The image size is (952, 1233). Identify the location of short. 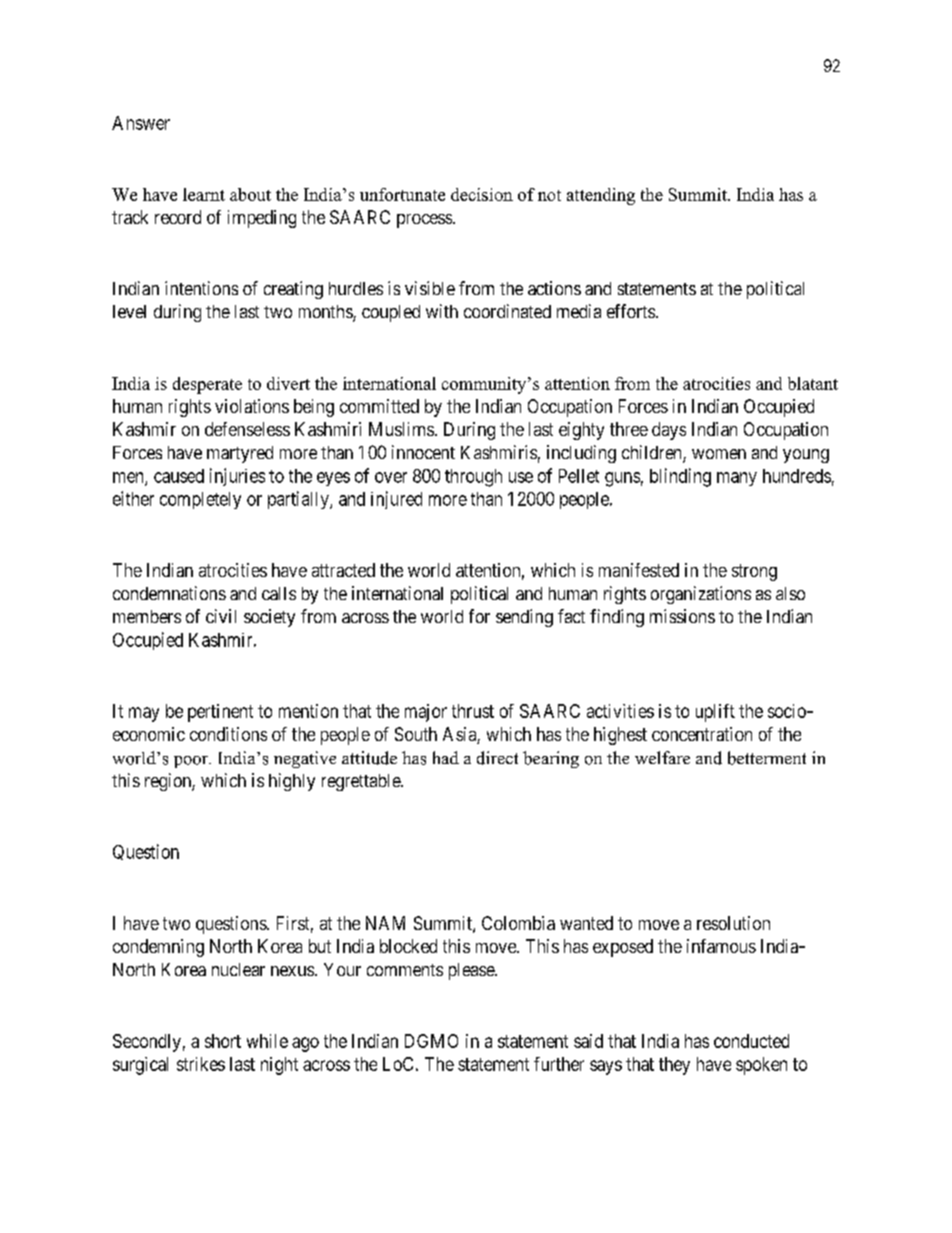
(223, 1041).
